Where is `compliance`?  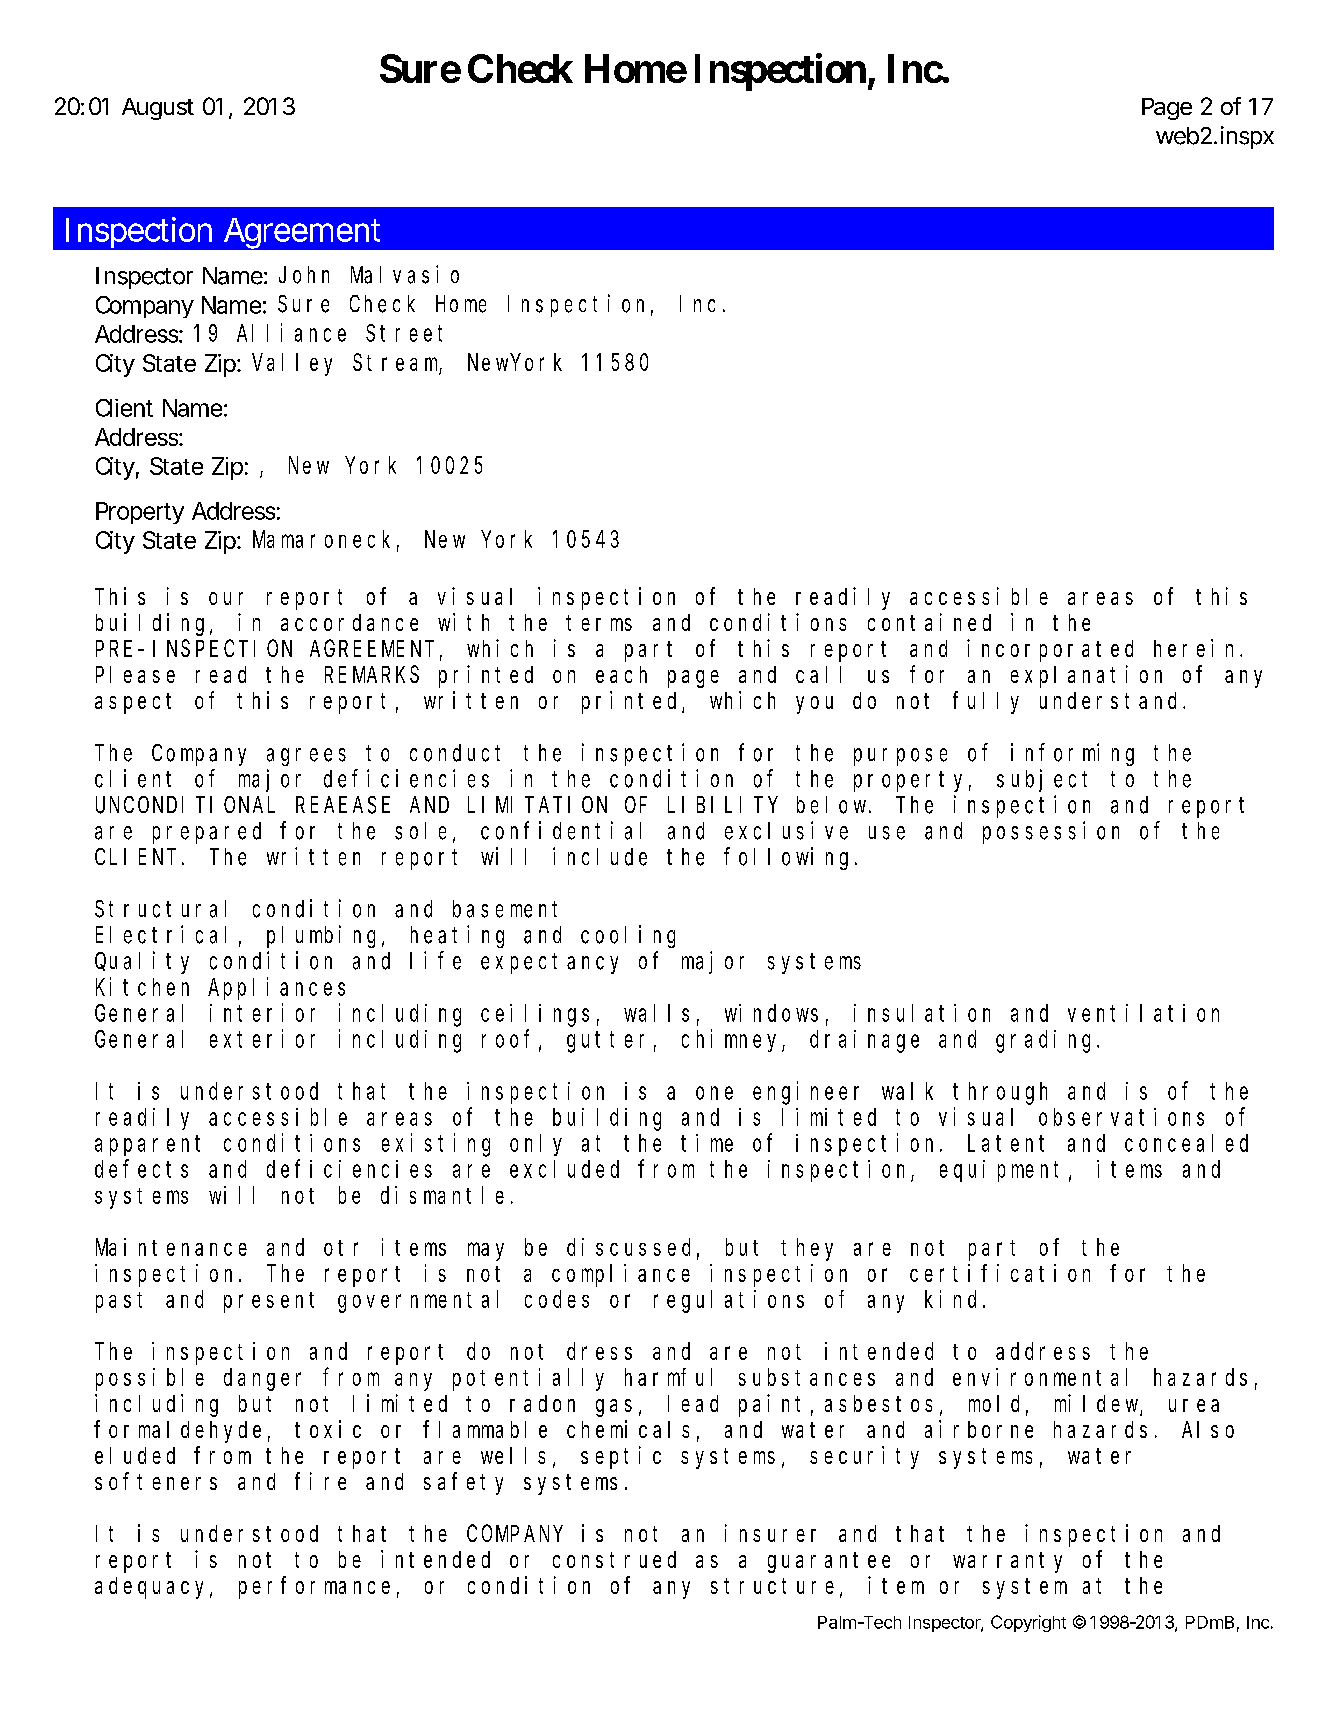
compliance is located at coordinates (621, 1275).
